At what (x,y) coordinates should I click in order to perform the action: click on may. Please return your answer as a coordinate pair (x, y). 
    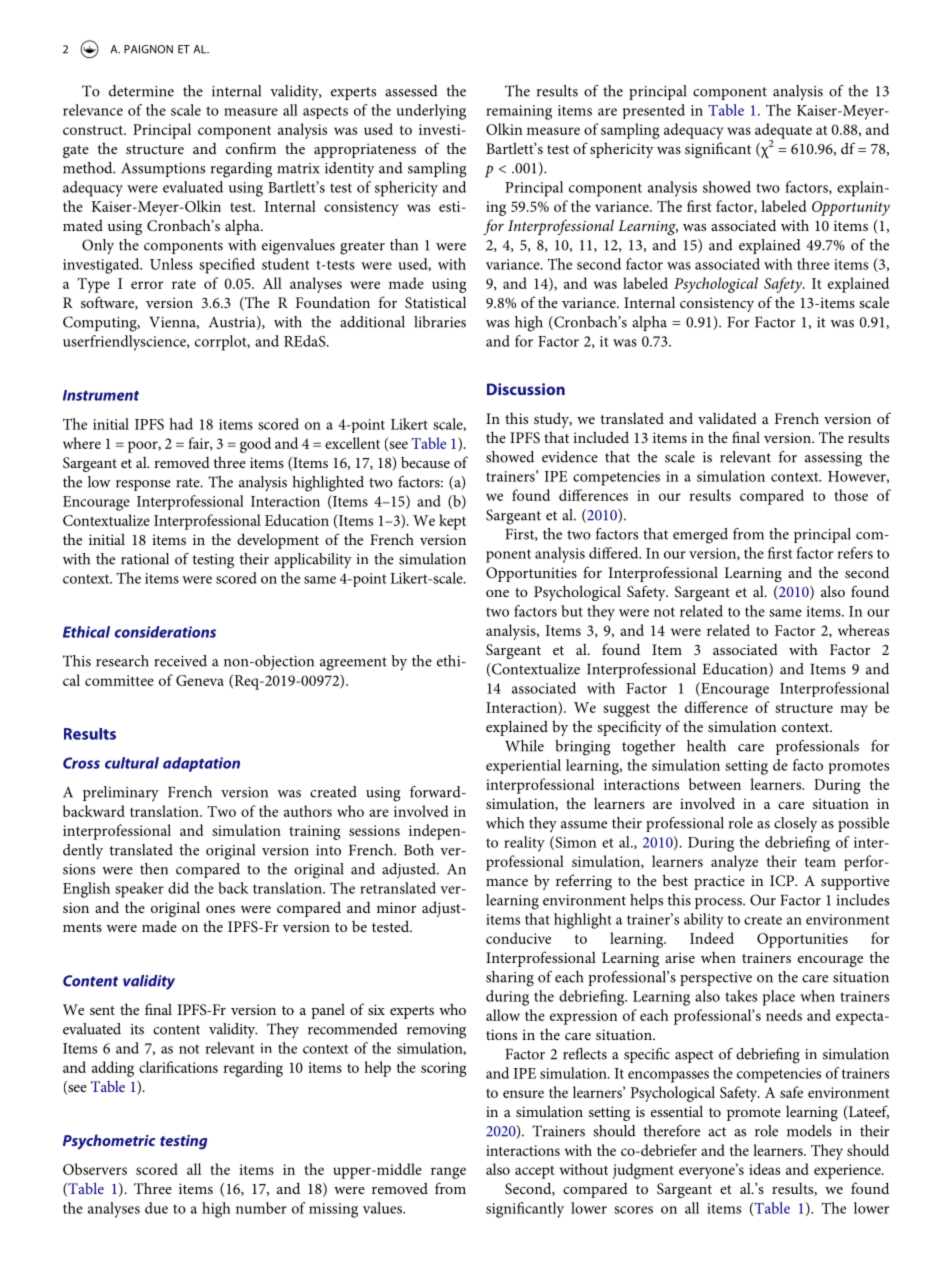
    Looking at the image, I should click on (854, 711).
